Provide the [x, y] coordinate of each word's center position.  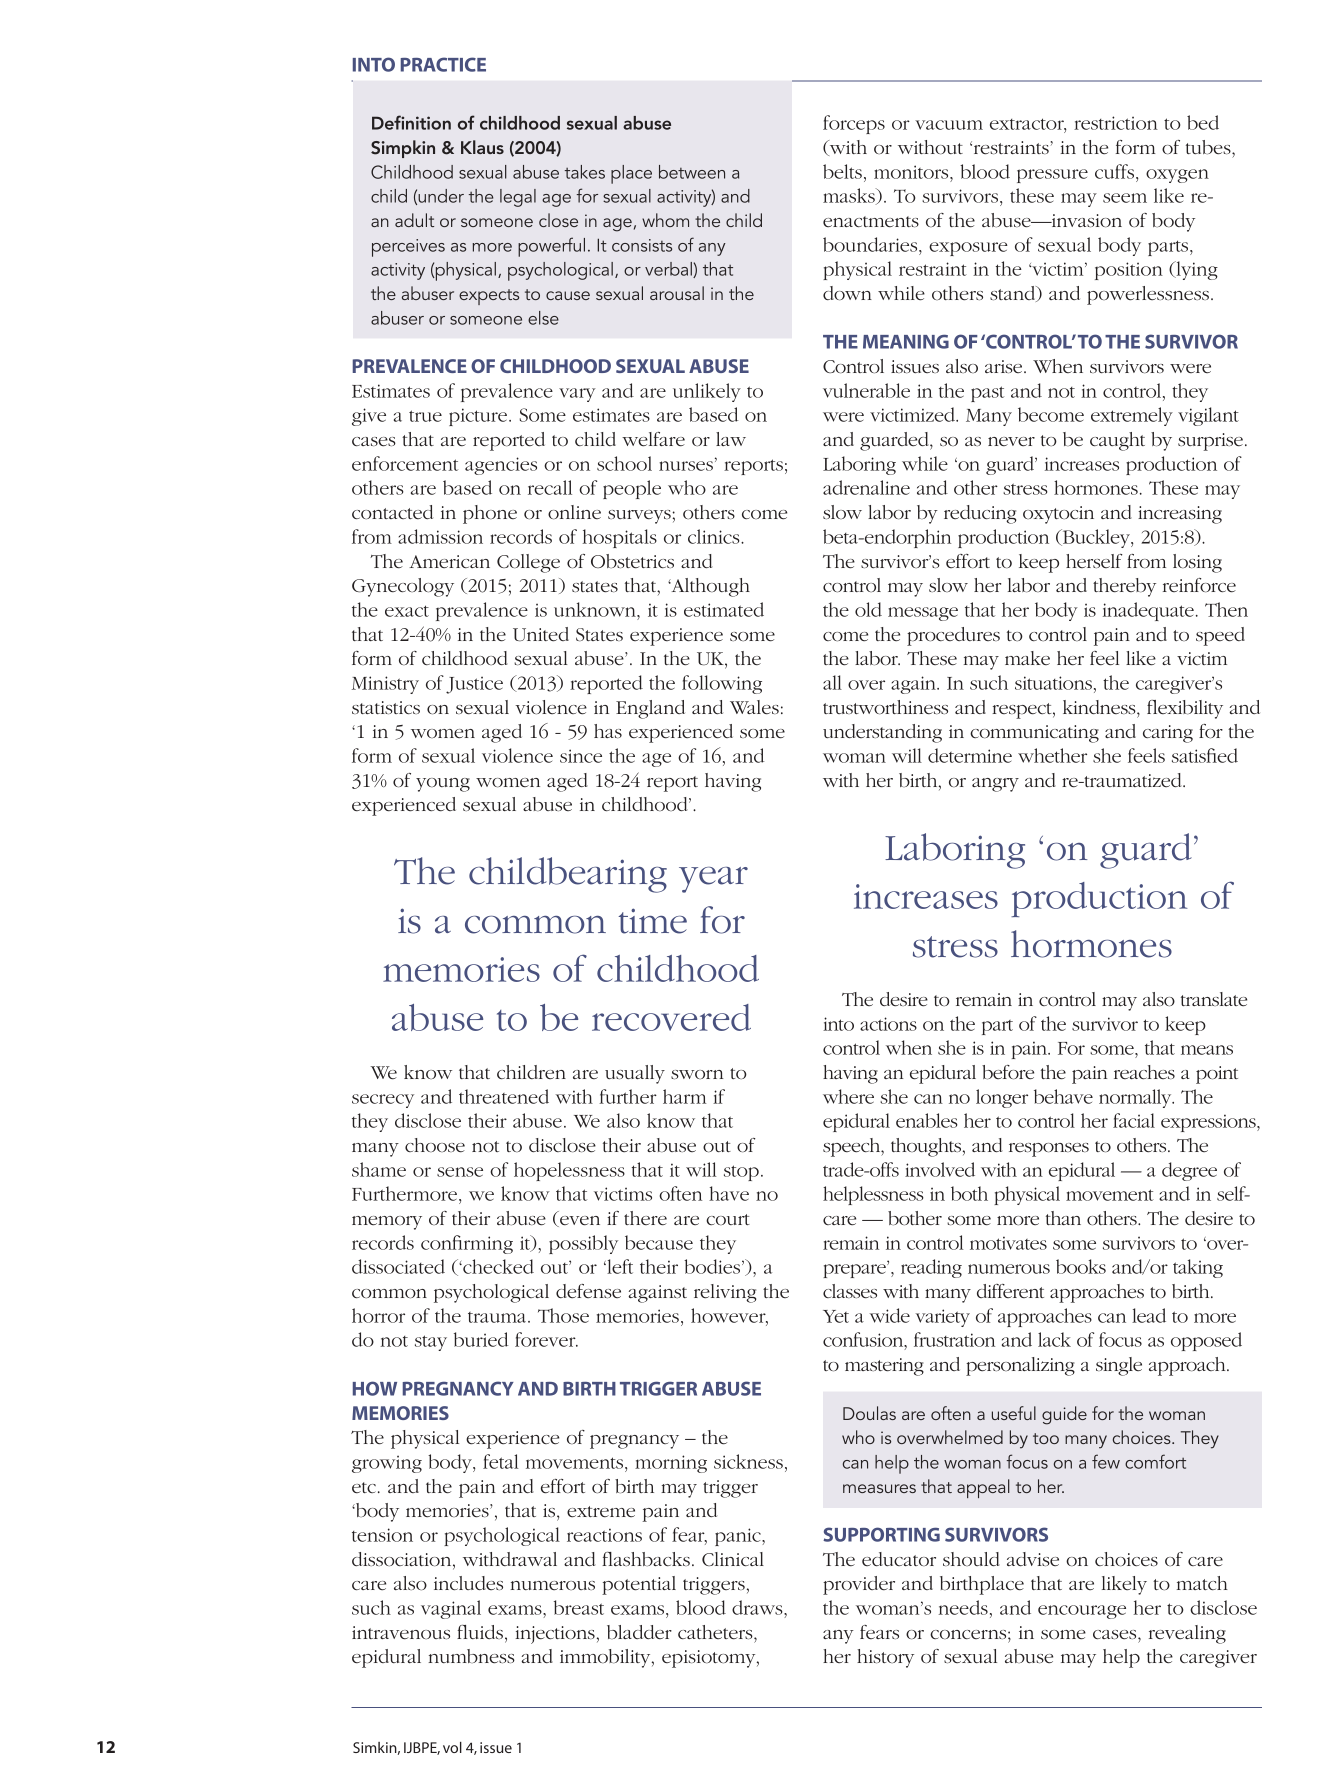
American [449, 561]
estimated [724, 609]
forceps [854, 124]
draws [758, 1607]
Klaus [482, 147]
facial [1134, 1120]
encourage [1082, 1612]
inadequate [1148, 611]
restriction [1116, 123]
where [848, 1096]
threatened [504, 1096]
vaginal [451, 1609]
